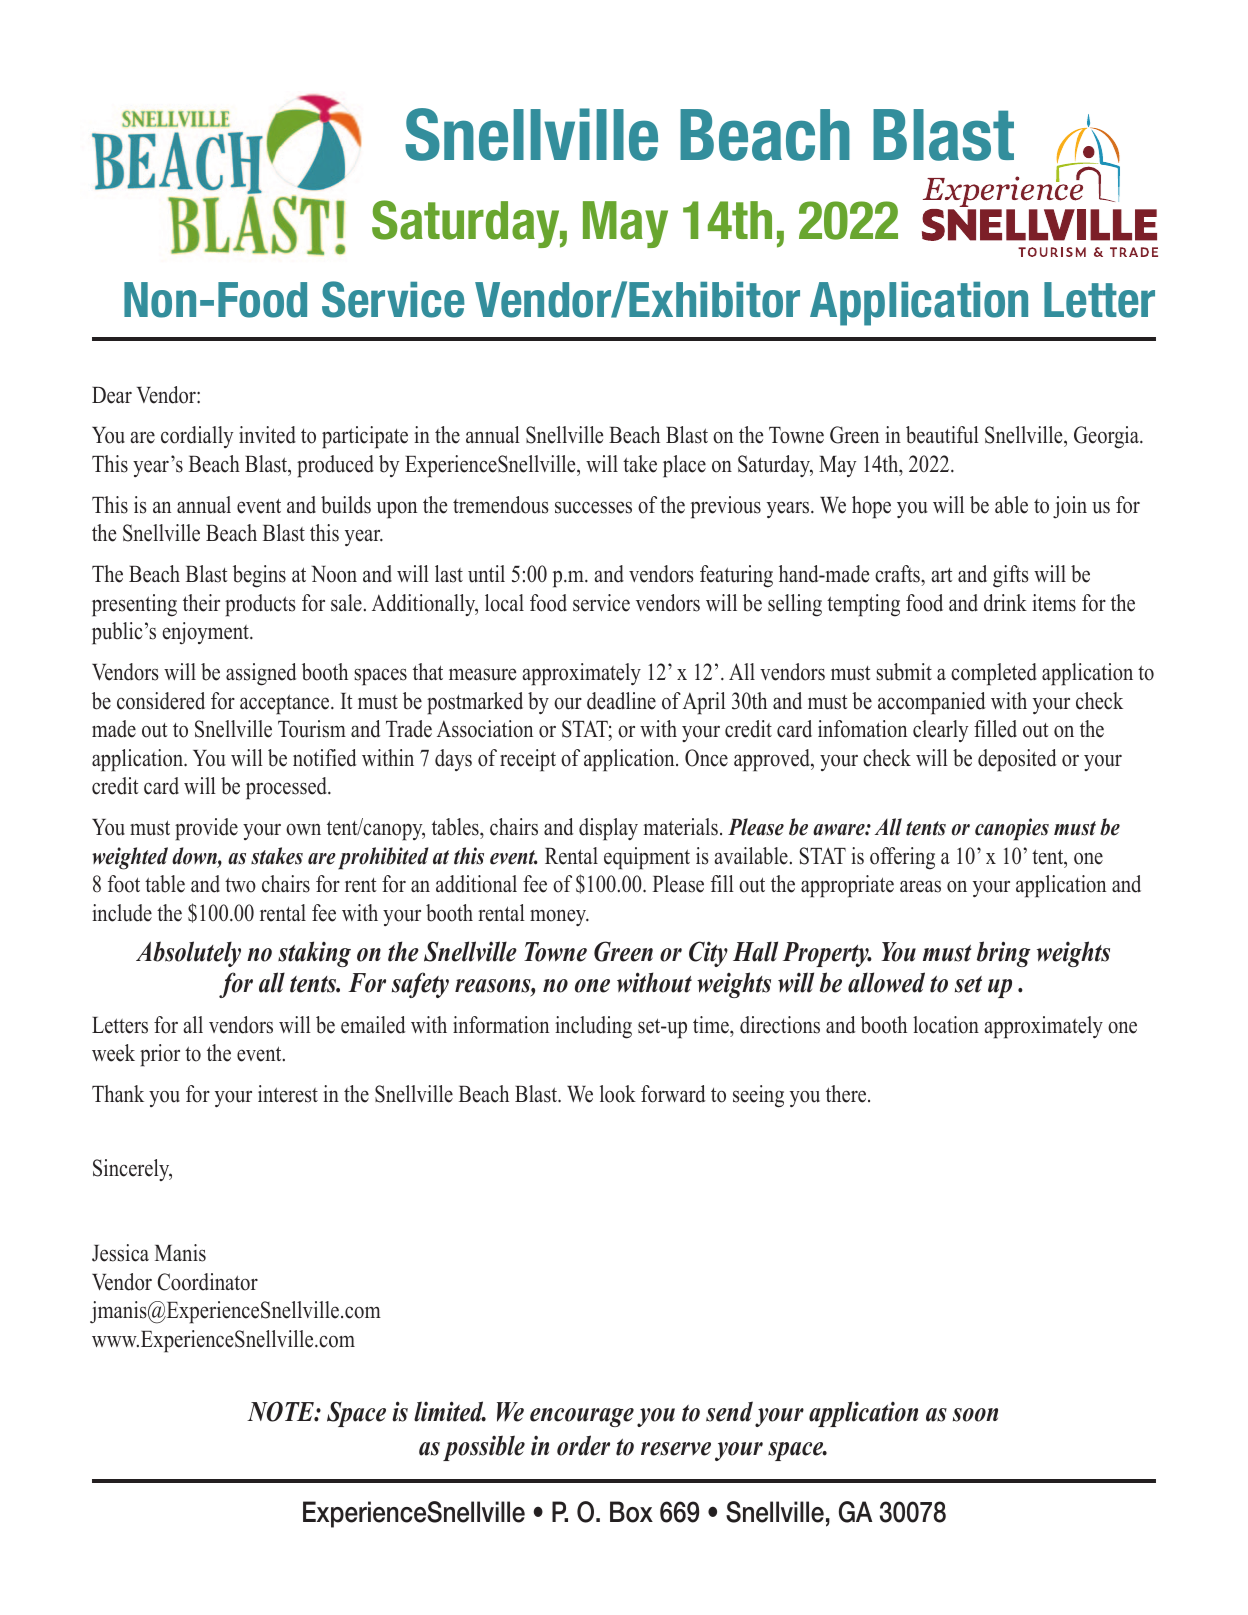 The image size is (1248, 1615). I want to click on deposited, so click(1017, 760).
